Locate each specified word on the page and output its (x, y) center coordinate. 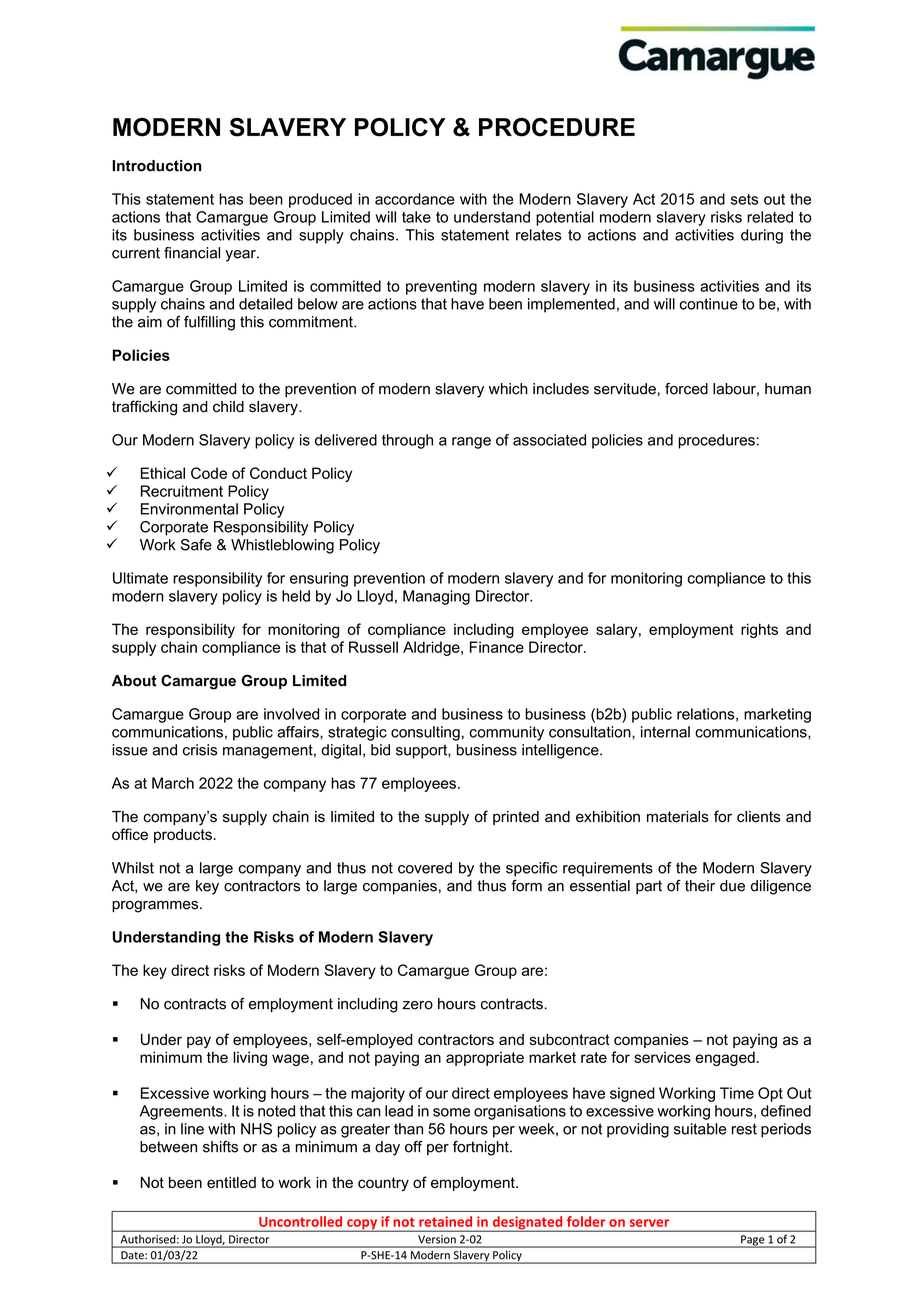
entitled (231, 1182)
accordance (415, 199)
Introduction (156, 166)
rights (759, 630)
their (700, 886)
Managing (436, 597)
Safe (196, 545)
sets (744, 199)
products (183, 835)
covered (425, 868)
